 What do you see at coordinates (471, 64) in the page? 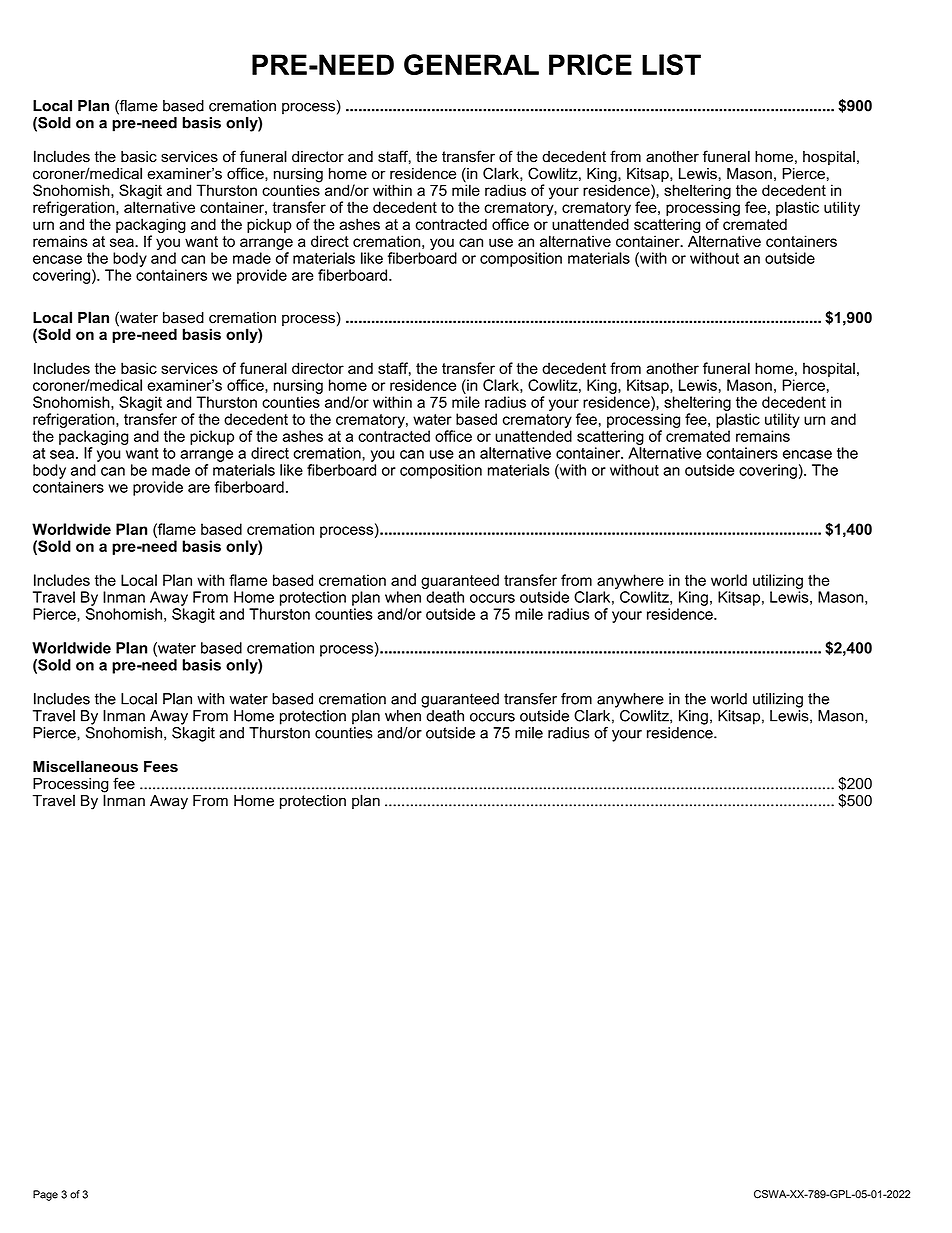
I see `GENERAL` at bounding box center [471, 64].
